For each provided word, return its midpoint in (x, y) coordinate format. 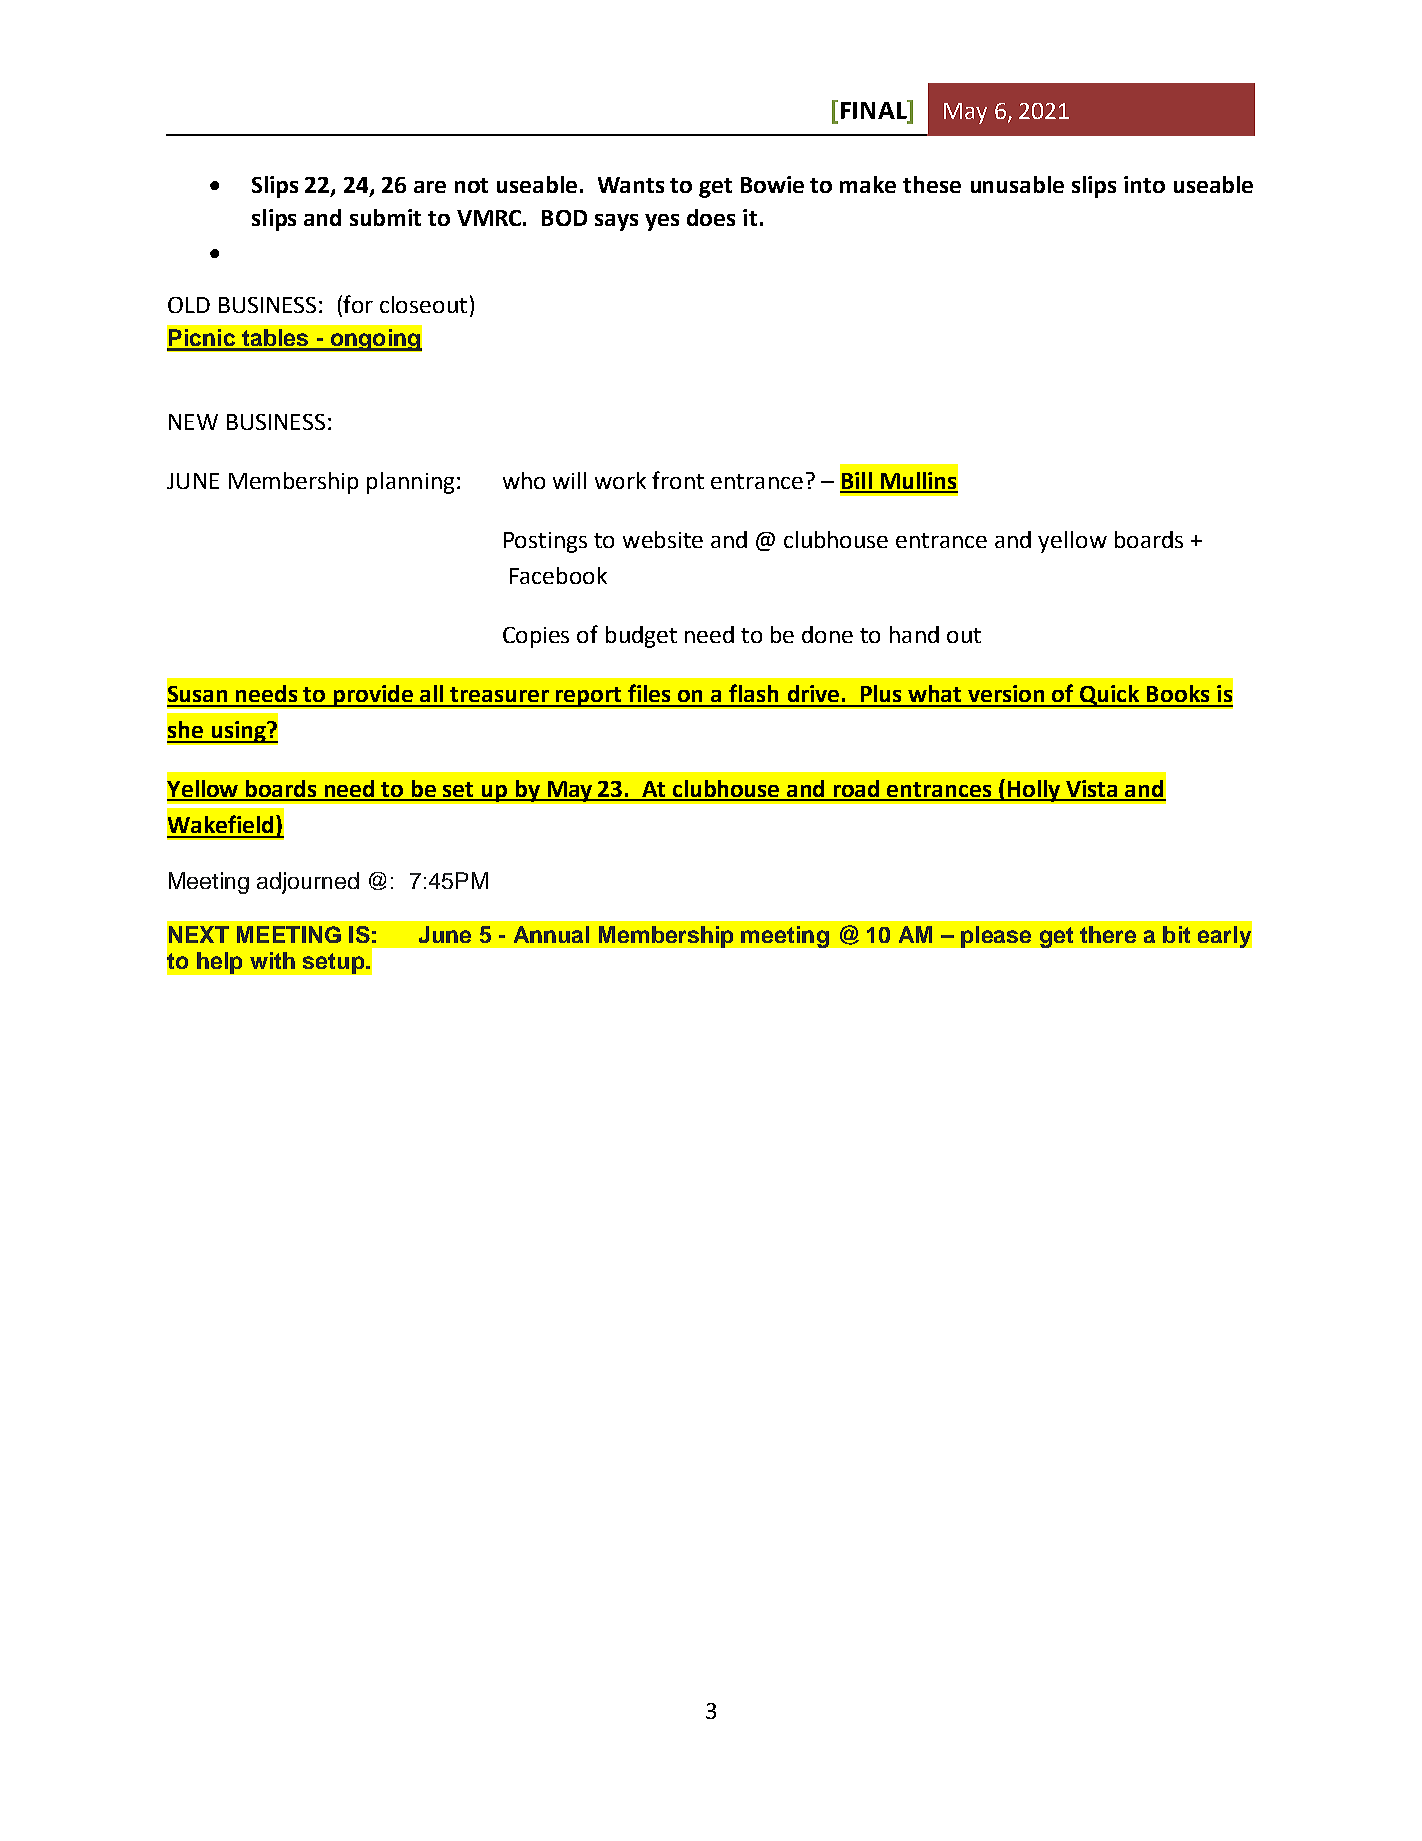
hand (914, 634)
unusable (1017, 184)
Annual (551, 934)
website (663, 539)
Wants (631, 185)
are (430, 187)
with (272, 960)
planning (410, 483)
